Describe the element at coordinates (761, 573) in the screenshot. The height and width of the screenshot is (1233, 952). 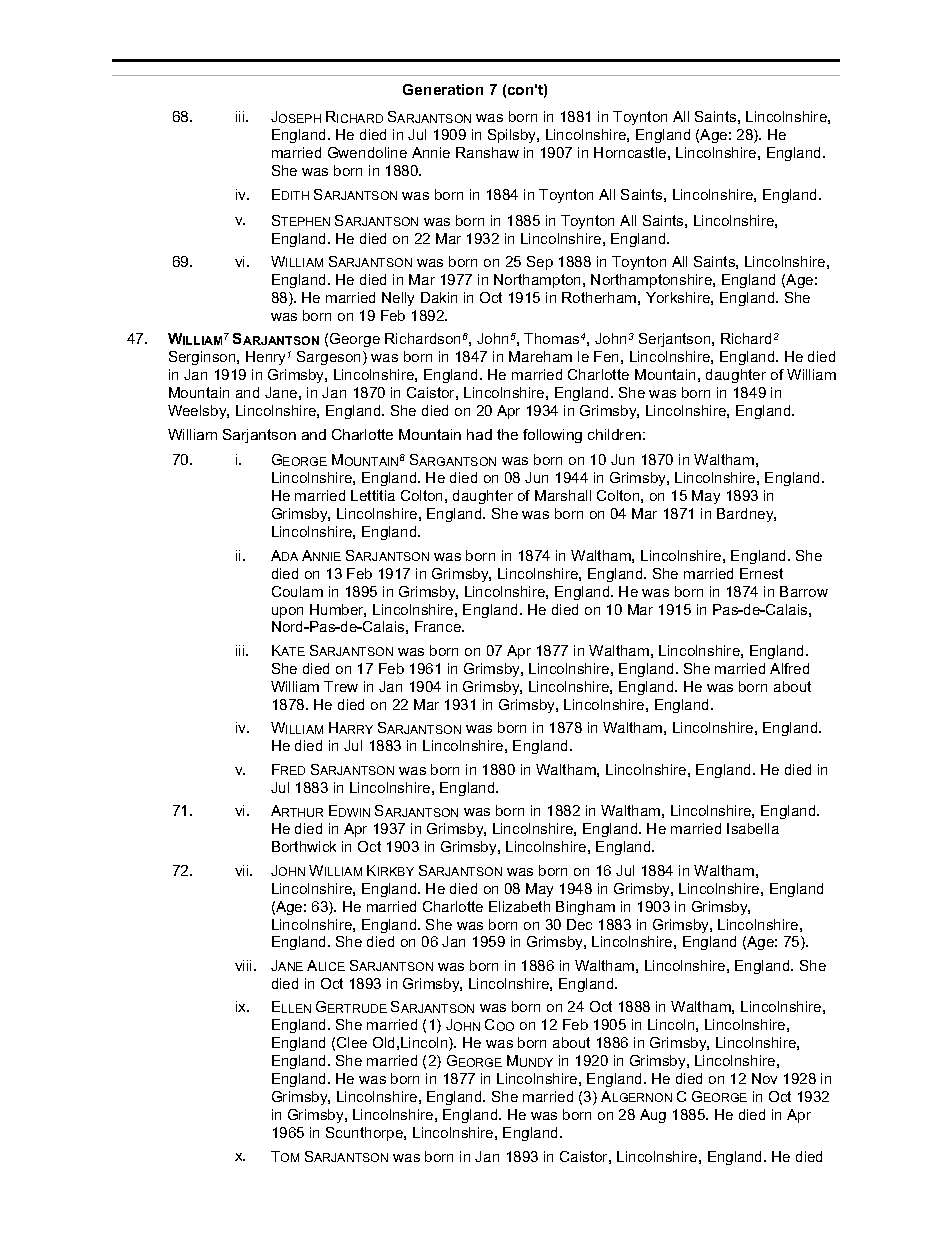
I see `Ernest` at that location.
